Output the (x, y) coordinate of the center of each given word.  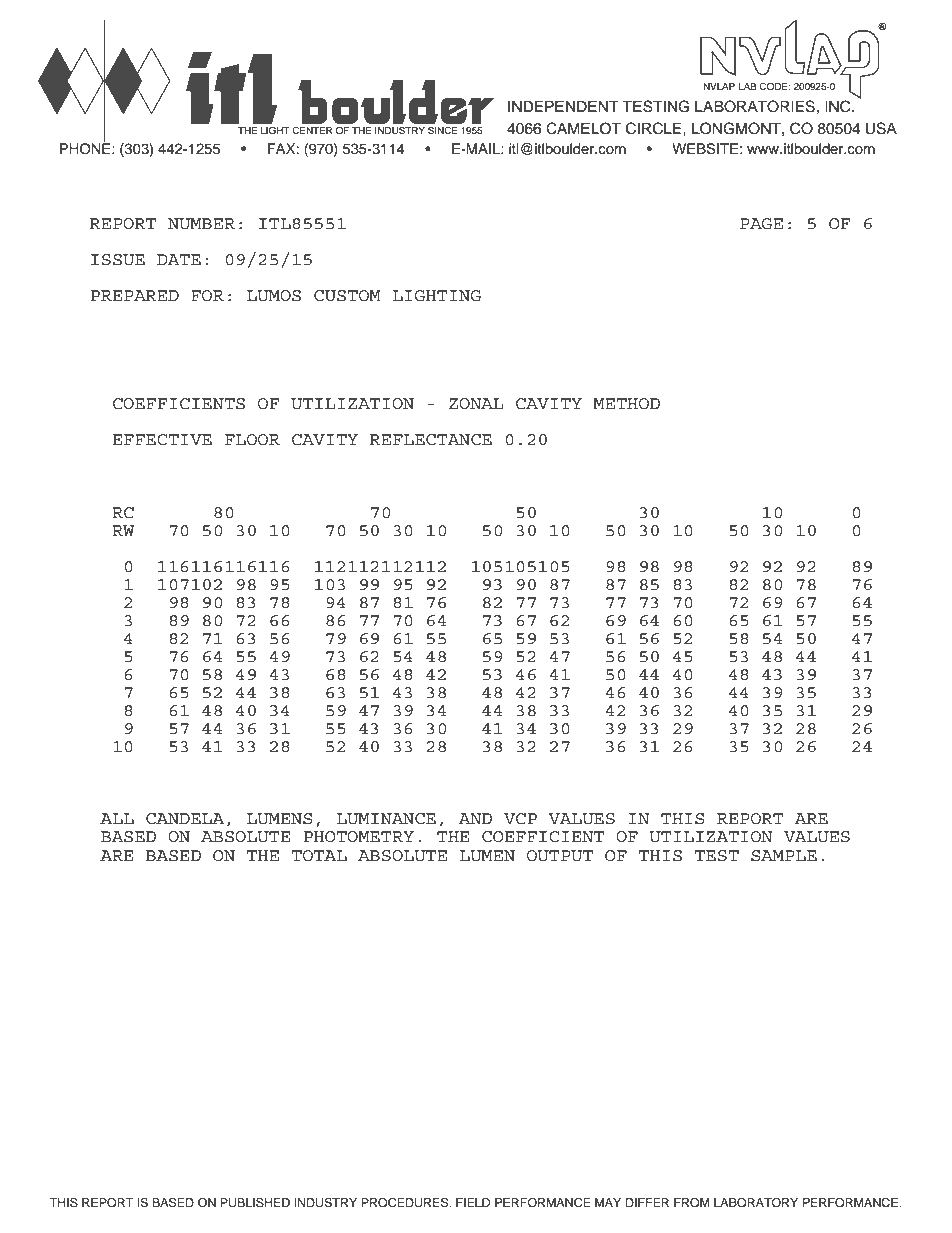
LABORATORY (756, 1203)
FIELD (473, 1202)
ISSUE (118, 260)
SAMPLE (784, 856)
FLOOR (252, 439)
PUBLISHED (255, 1203)
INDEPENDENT (563, 106)
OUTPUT (560, 855)
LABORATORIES (755, 106)
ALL (117, 818)
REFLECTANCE (431, 440)
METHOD (626, 403)
